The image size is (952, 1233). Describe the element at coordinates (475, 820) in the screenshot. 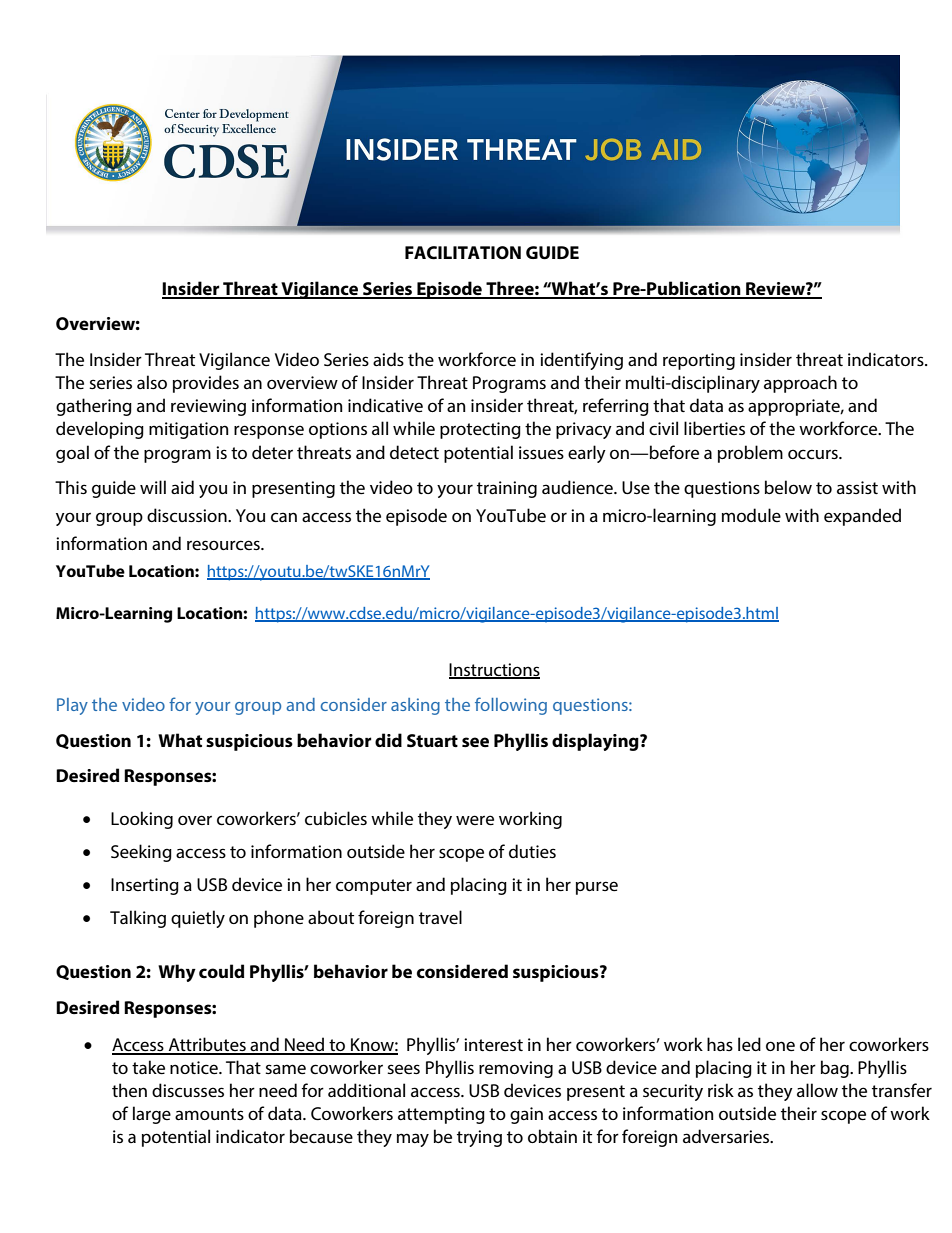

I see `were` at that location.
